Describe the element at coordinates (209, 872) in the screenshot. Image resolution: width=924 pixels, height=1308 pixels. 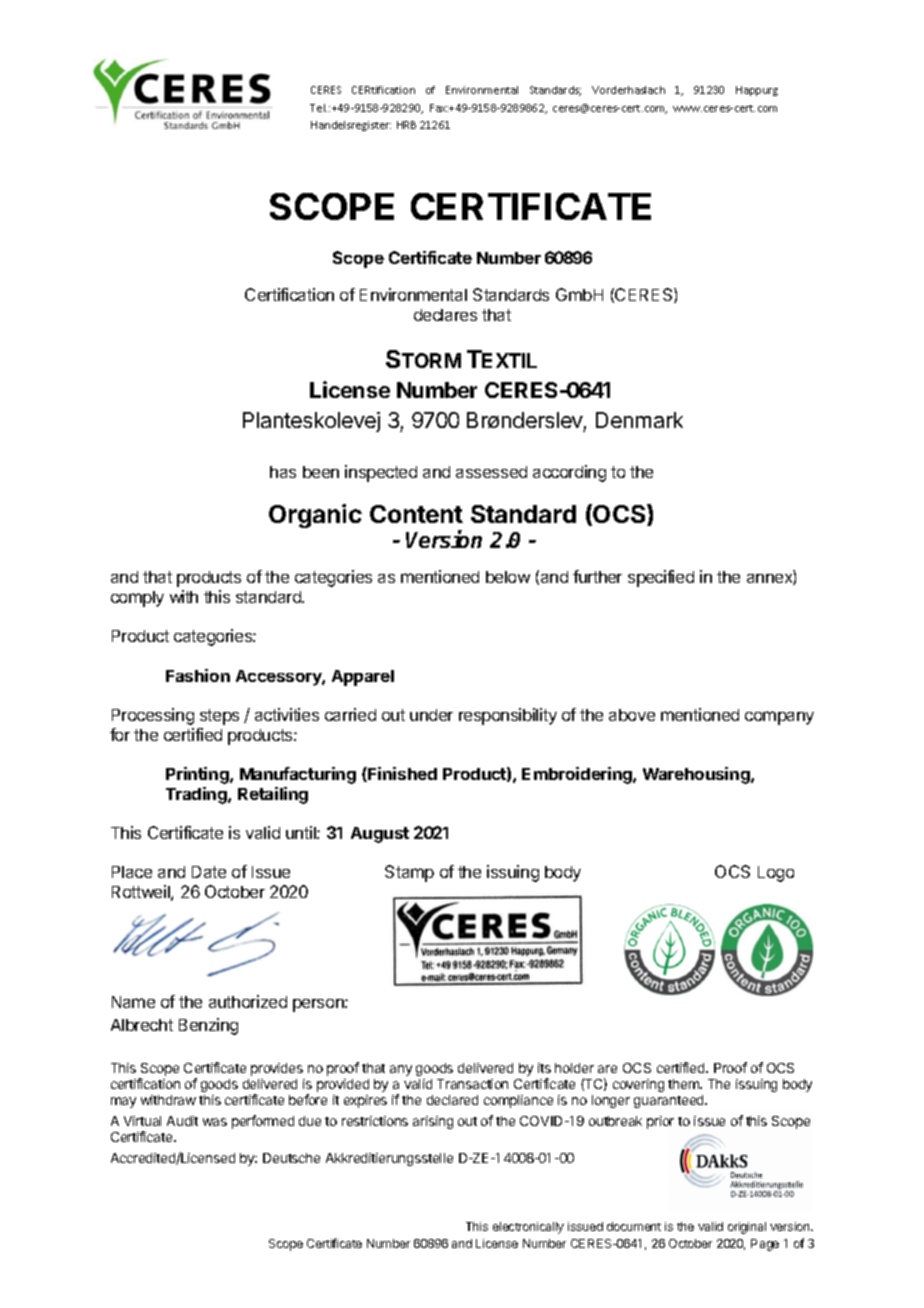
I see `Date` at that location.
